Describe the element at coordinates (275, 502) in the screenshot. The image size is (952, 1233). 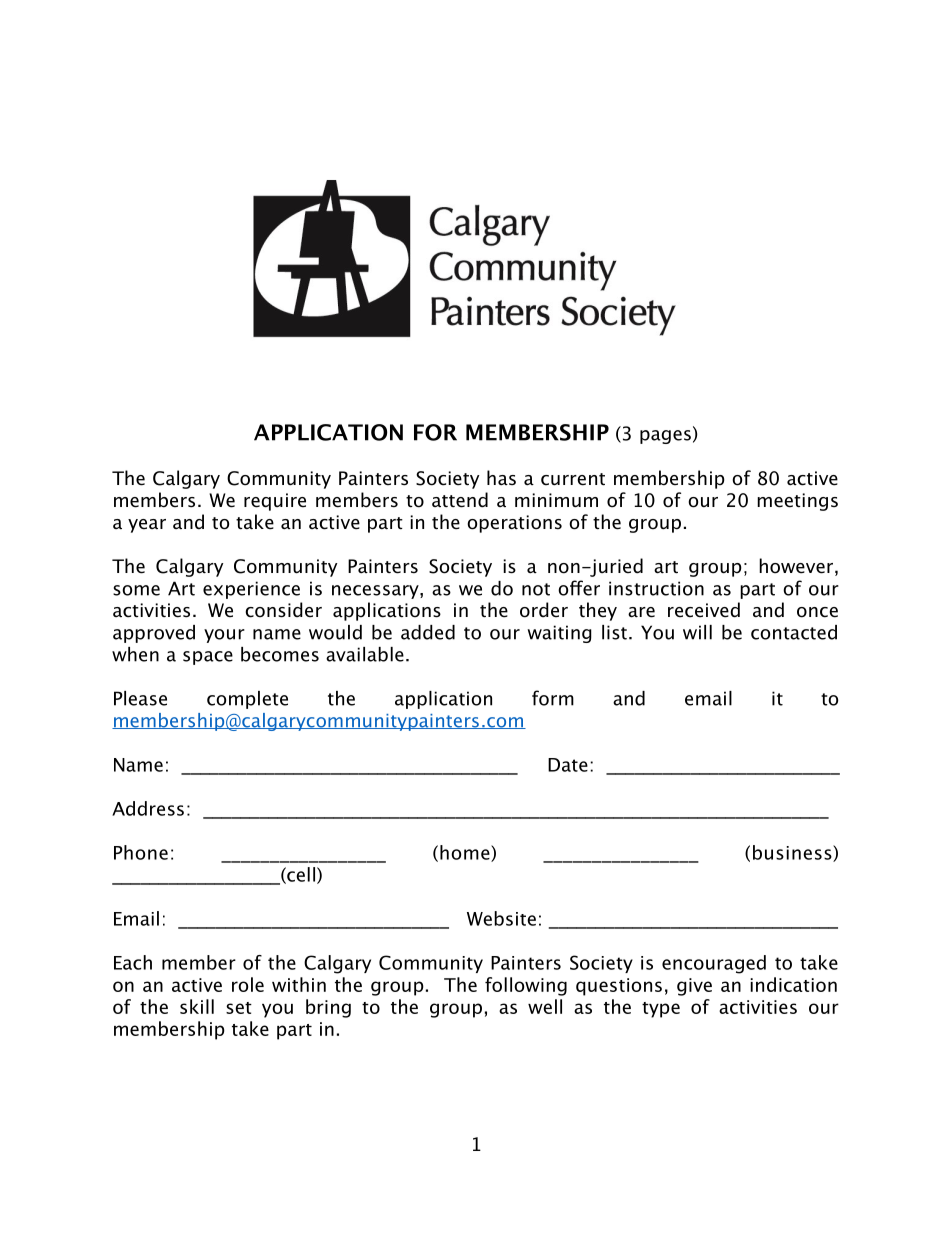
I see `require` at that location.
